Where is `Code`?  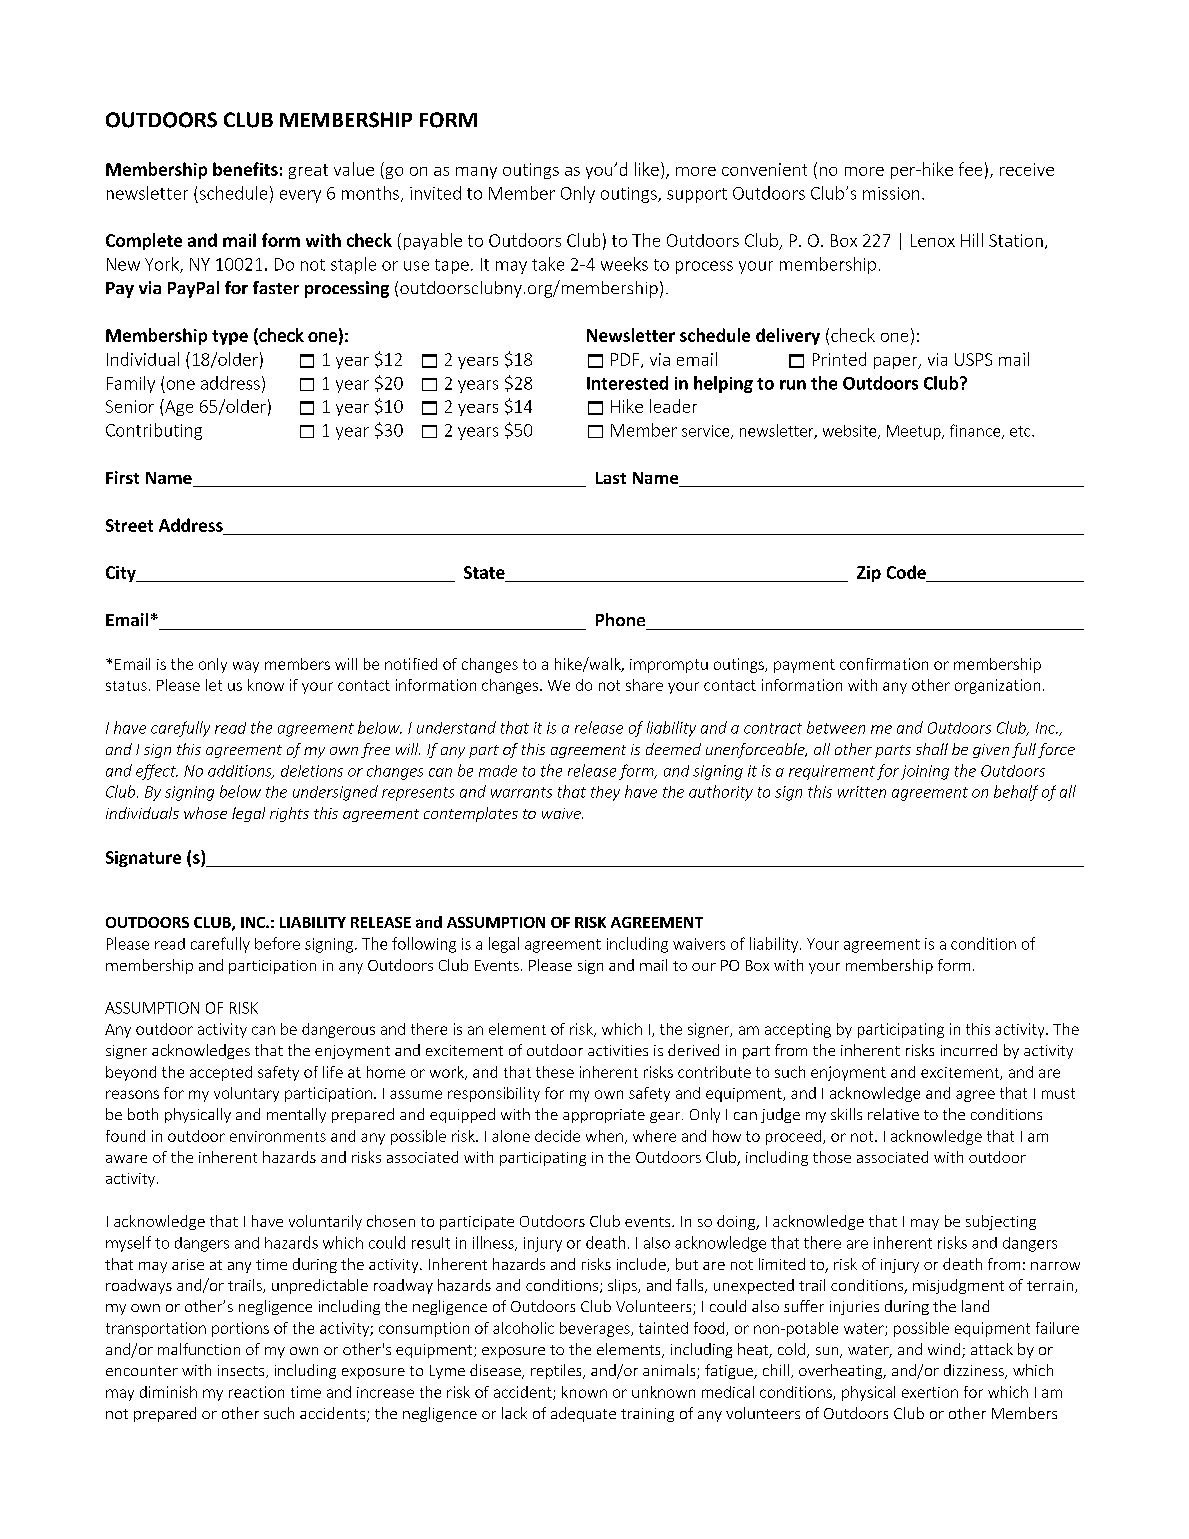
Code is located at coordinates (906, 572).
